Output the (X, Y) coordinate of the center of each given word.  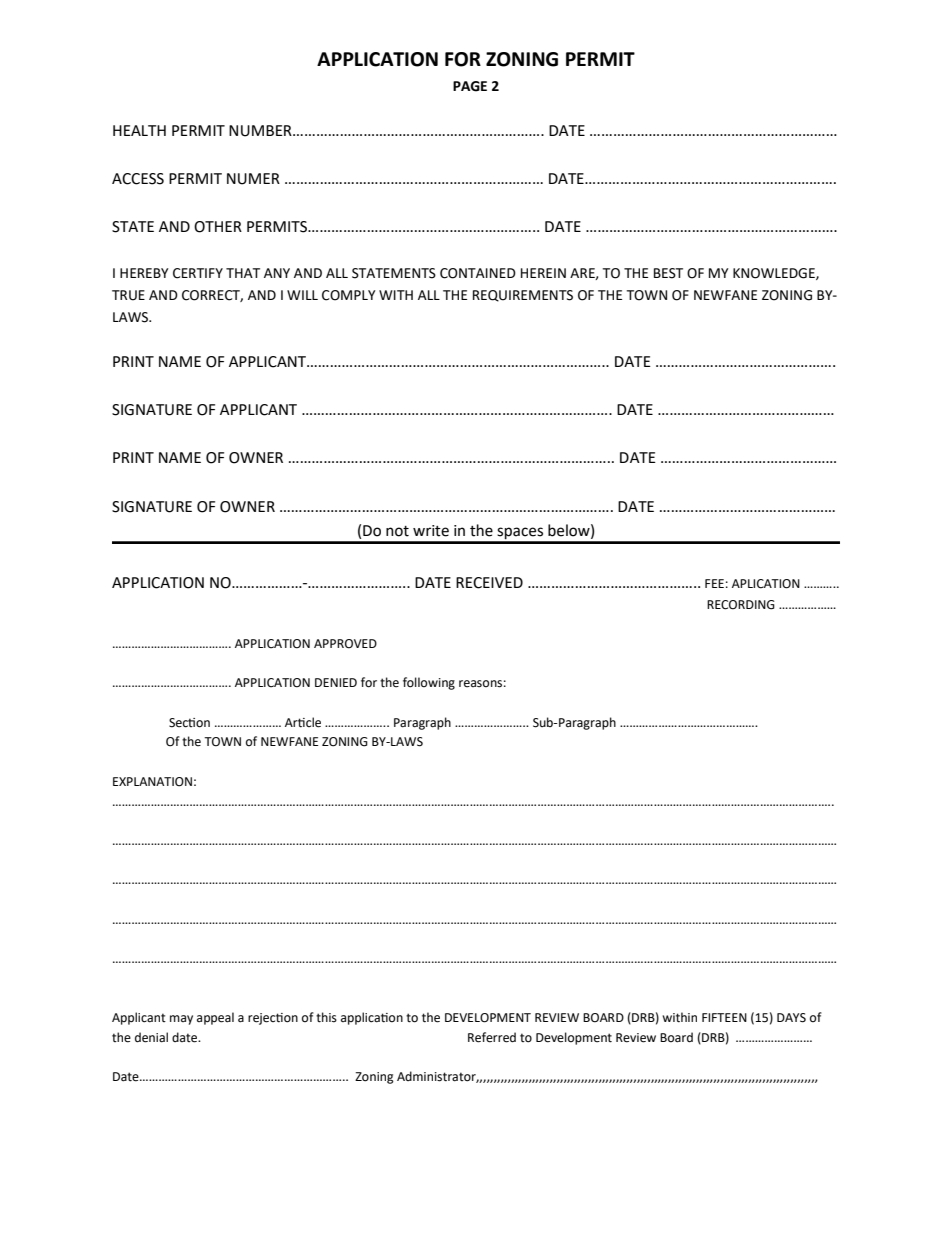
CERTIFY (198, 273)
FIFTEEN (724, 1017)
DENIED (336, 682)
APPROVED (345, 644)
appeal (215, 1018)
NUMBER (261, 131)
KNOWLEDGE (775, 274)
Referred (492, 1037)
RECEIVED (489, 583)
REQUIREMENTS (523, 296)
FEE (714, 583)
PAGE (470, 86)
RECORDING (741, 605)
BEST (668, 273)
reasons (480, 684)
